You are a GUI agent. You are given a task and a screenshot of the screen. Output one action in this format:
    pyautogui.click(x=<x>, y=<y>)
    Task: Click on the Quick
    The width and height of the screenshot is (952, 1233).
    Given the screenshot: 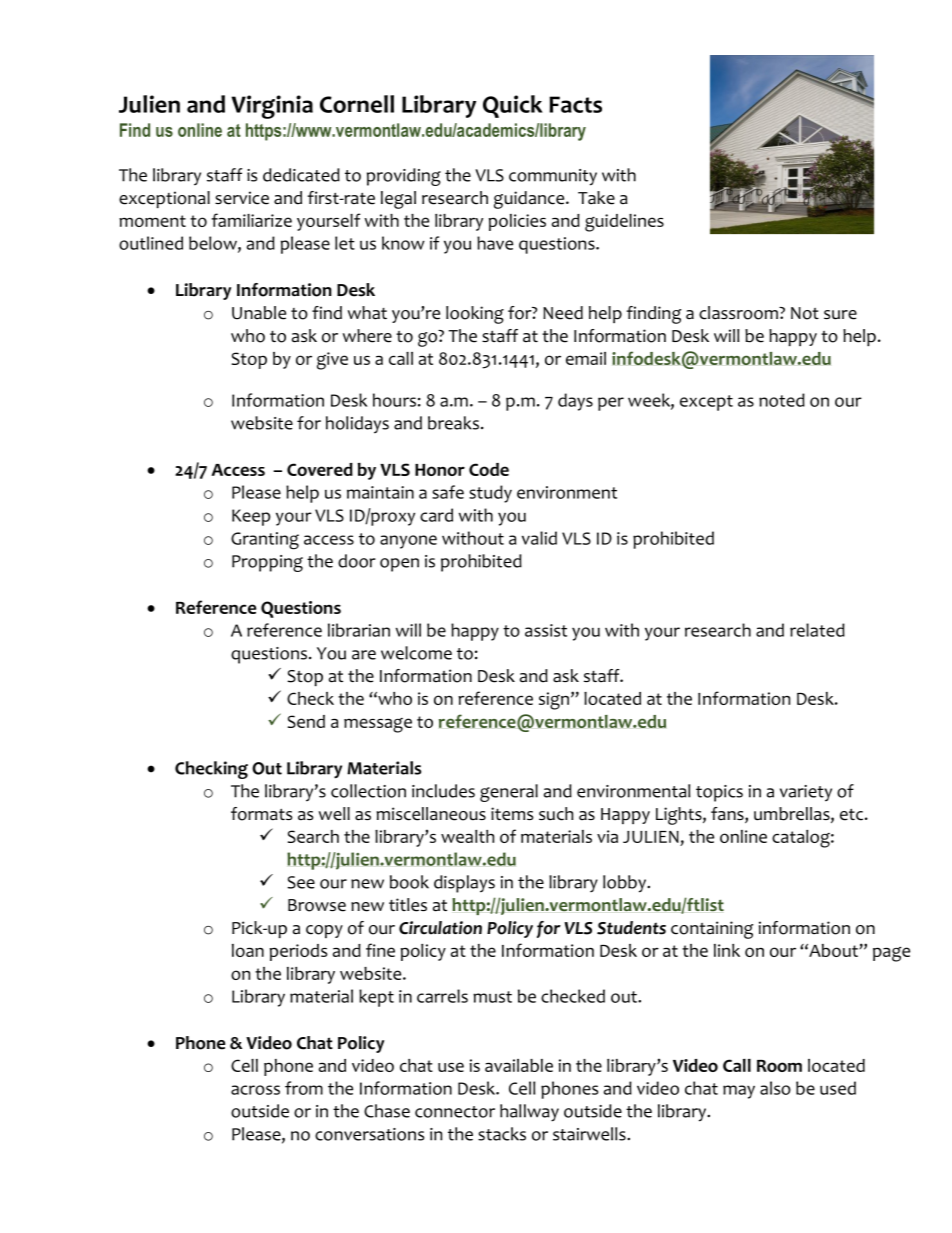 What is the action you would take?
    pyautogui.click(x=513, y=106)
